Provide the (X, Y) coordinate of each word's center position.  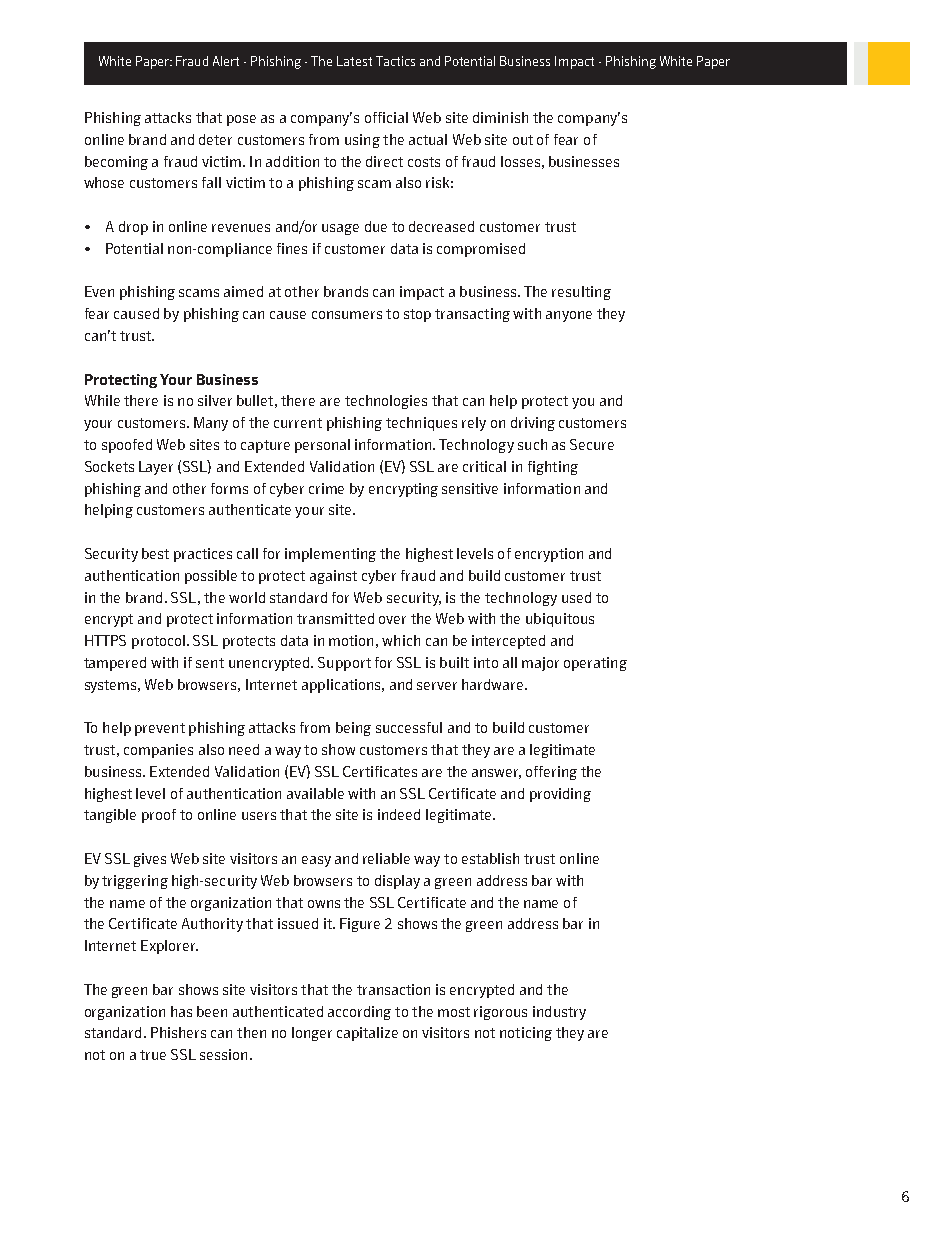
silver (215, 400)
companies (158, 751)
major (540, 664)
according (359, 1013)
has (181, 1011)
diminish (500, 117)
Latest (354, 61)
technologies (386, 402)
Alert (226, 61)
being (353, 729)
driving (533, 424)
